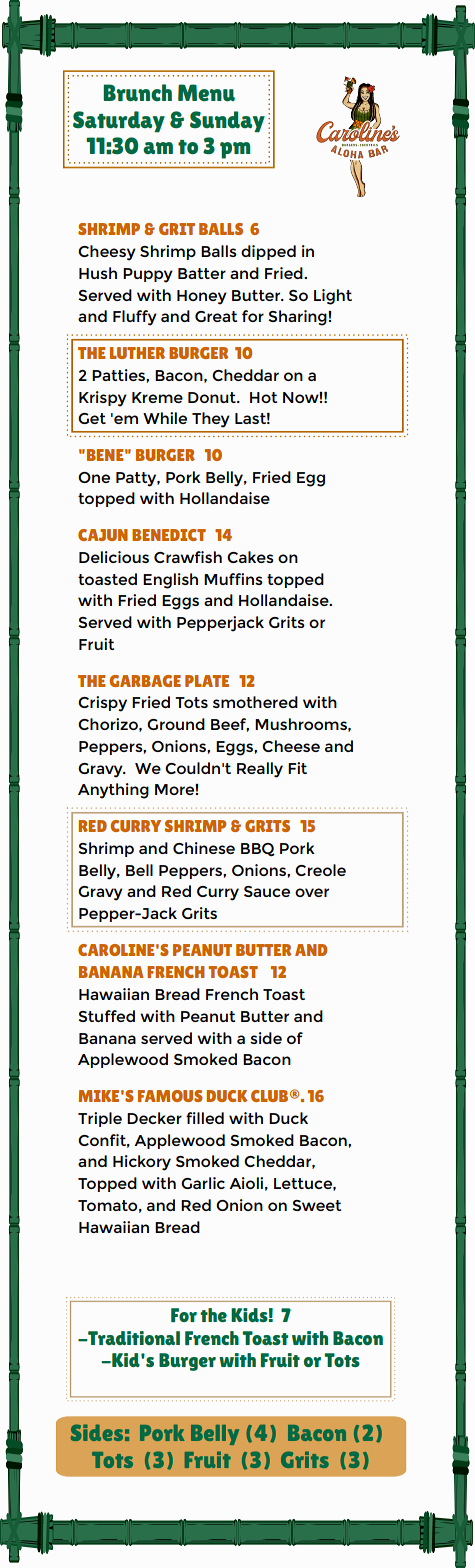  Describe the element at coordinates (137, 353) in the screenshot. I see `LUTHER` at that location.
